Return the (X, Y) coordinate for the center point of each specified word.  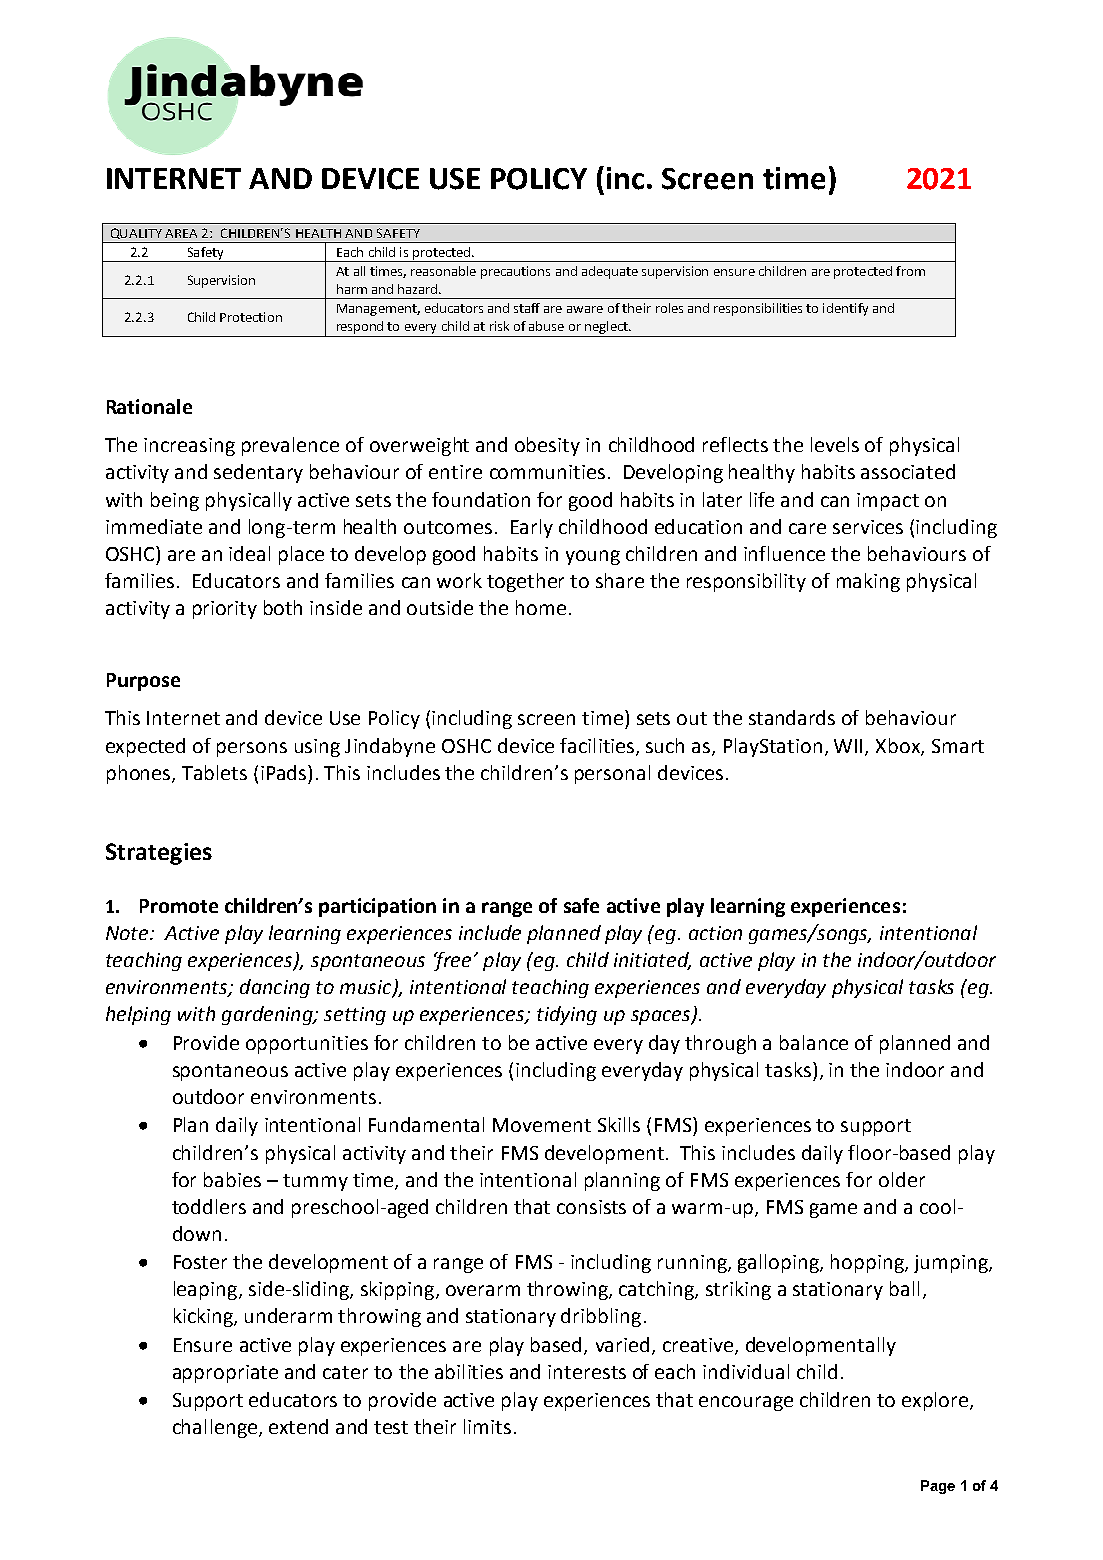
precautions (515, 272)
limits (487, 1426)
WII (850, 747)
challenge (215, 1428)
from (910, 271)
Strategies (159, 854)
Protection (251, 317)
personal (612, 774)
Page (938, 1487)
